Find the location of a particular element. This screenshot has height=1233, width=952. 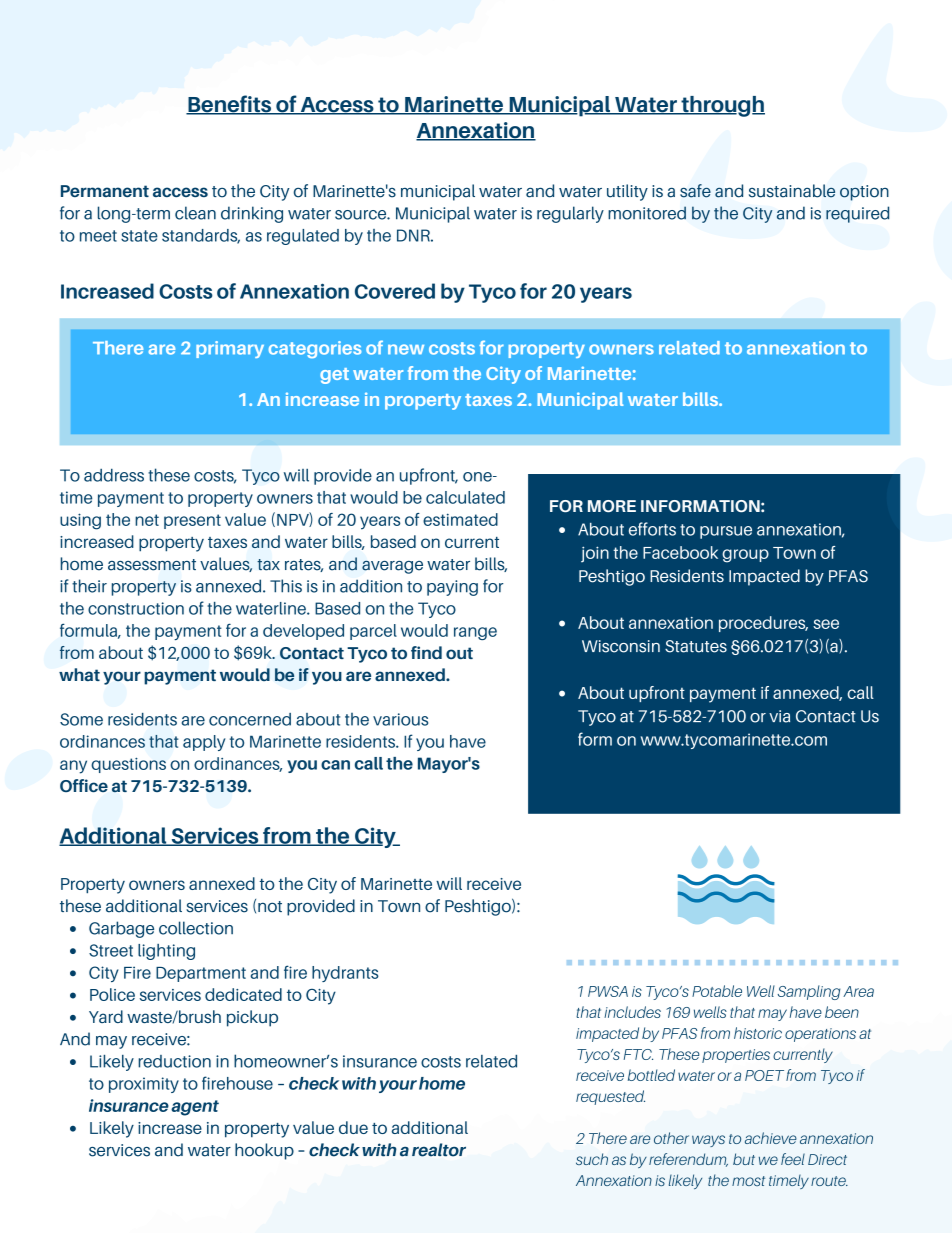

through is located at coordinates (722, 106).
